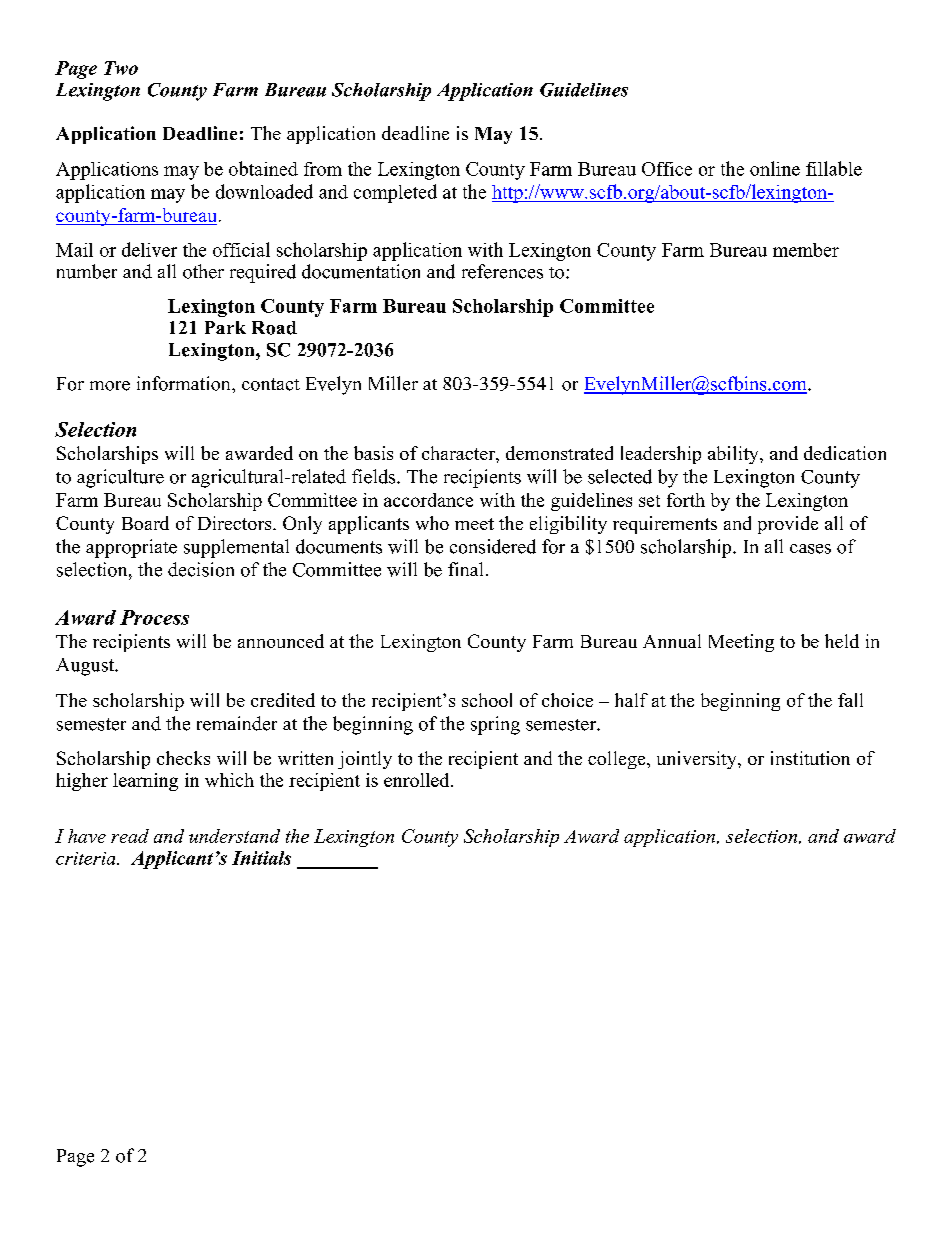 The width and height of the screenshot is (952, 1233). What do you see at coordinates (493, 546) in the screenshot?
I see `considered` at bounding box center [493, 546].
